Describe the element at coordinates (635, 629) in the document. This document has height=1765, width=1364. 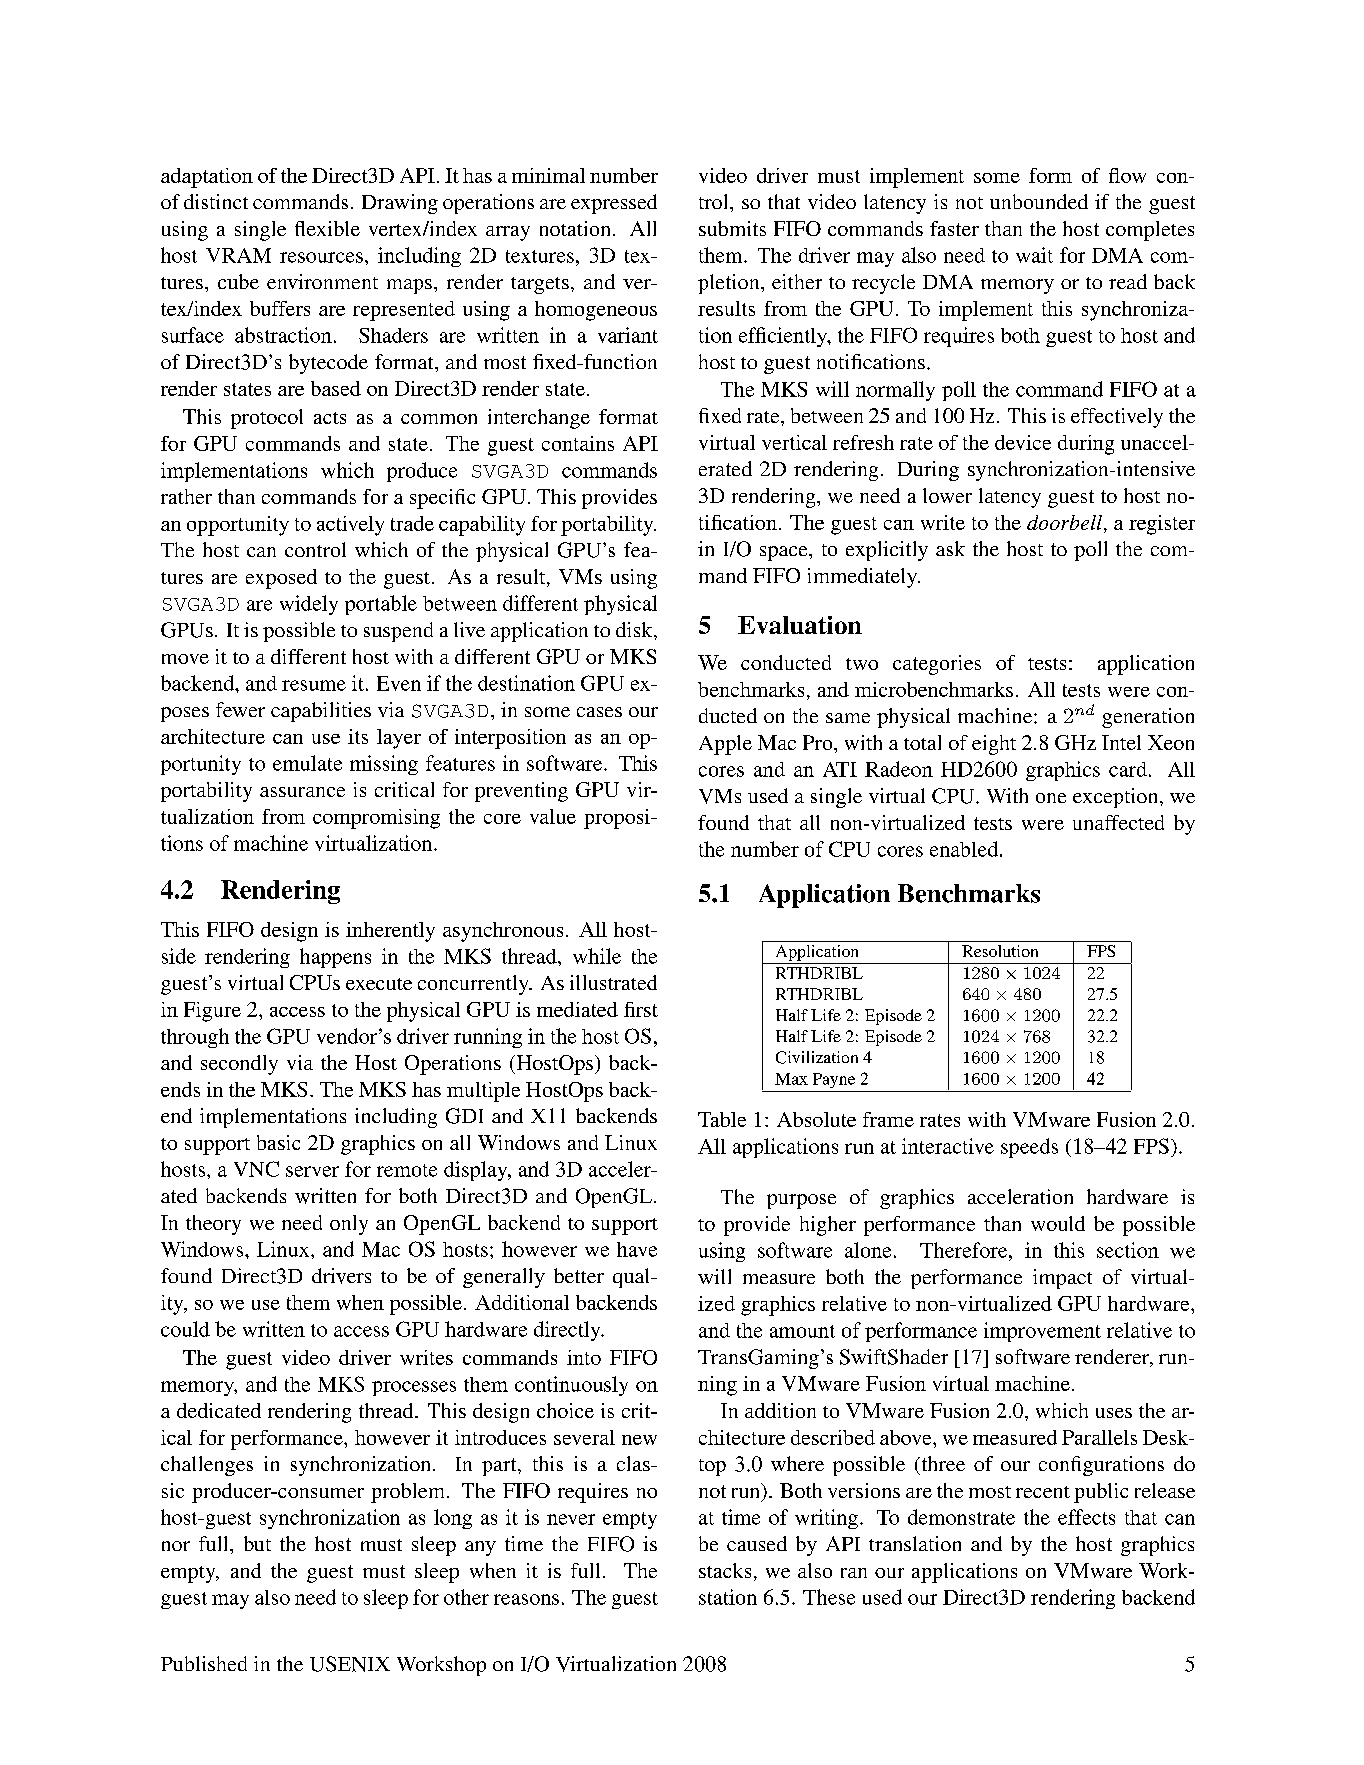
I see `disk` at that location.
